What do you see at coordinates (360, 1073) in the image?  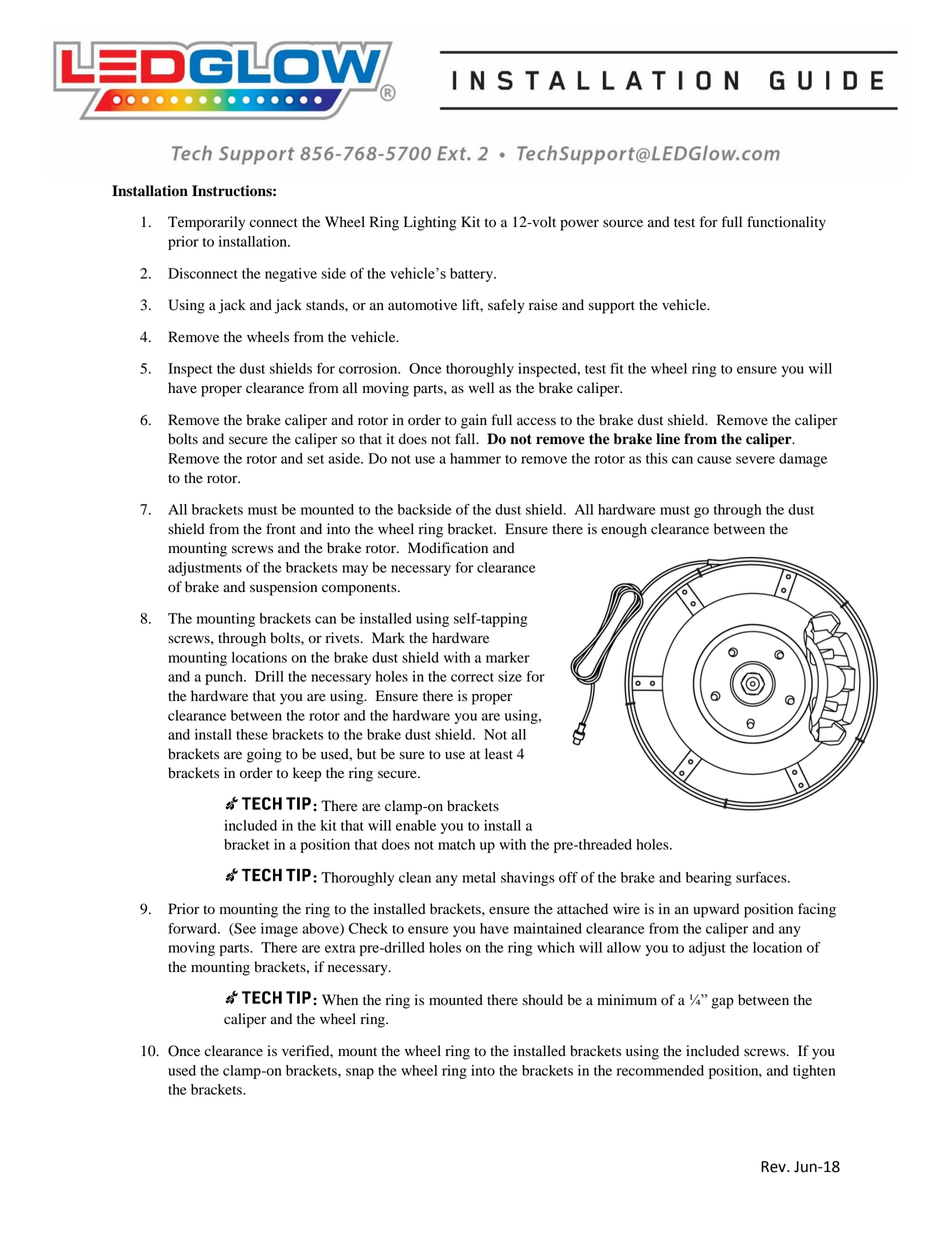 I see `snap` at bounding box center [360, 1073].
